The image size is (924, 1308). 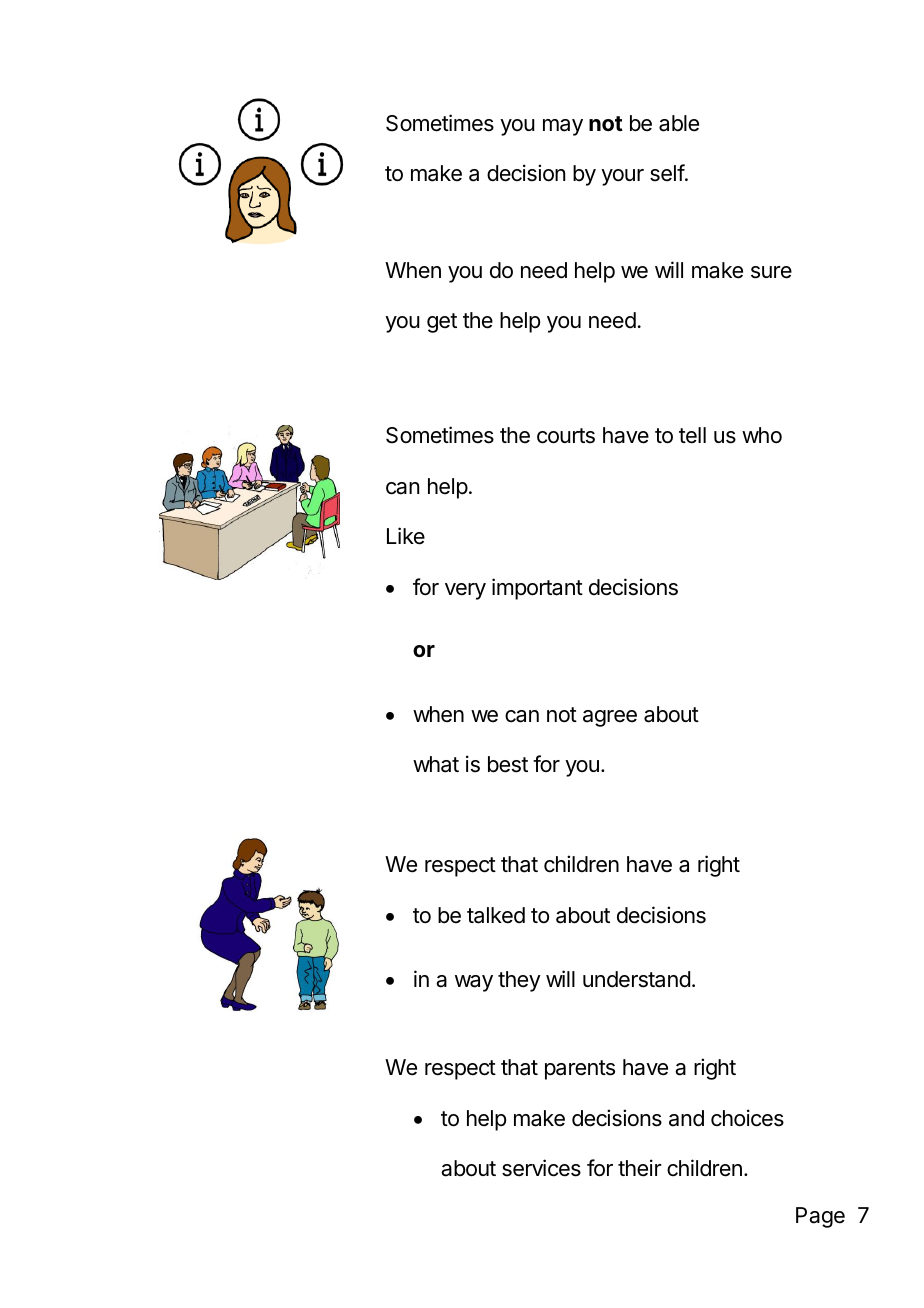 What do you see at coordinates (436, 764) in the page?
I see `what` at bounding box center [436, 764].
